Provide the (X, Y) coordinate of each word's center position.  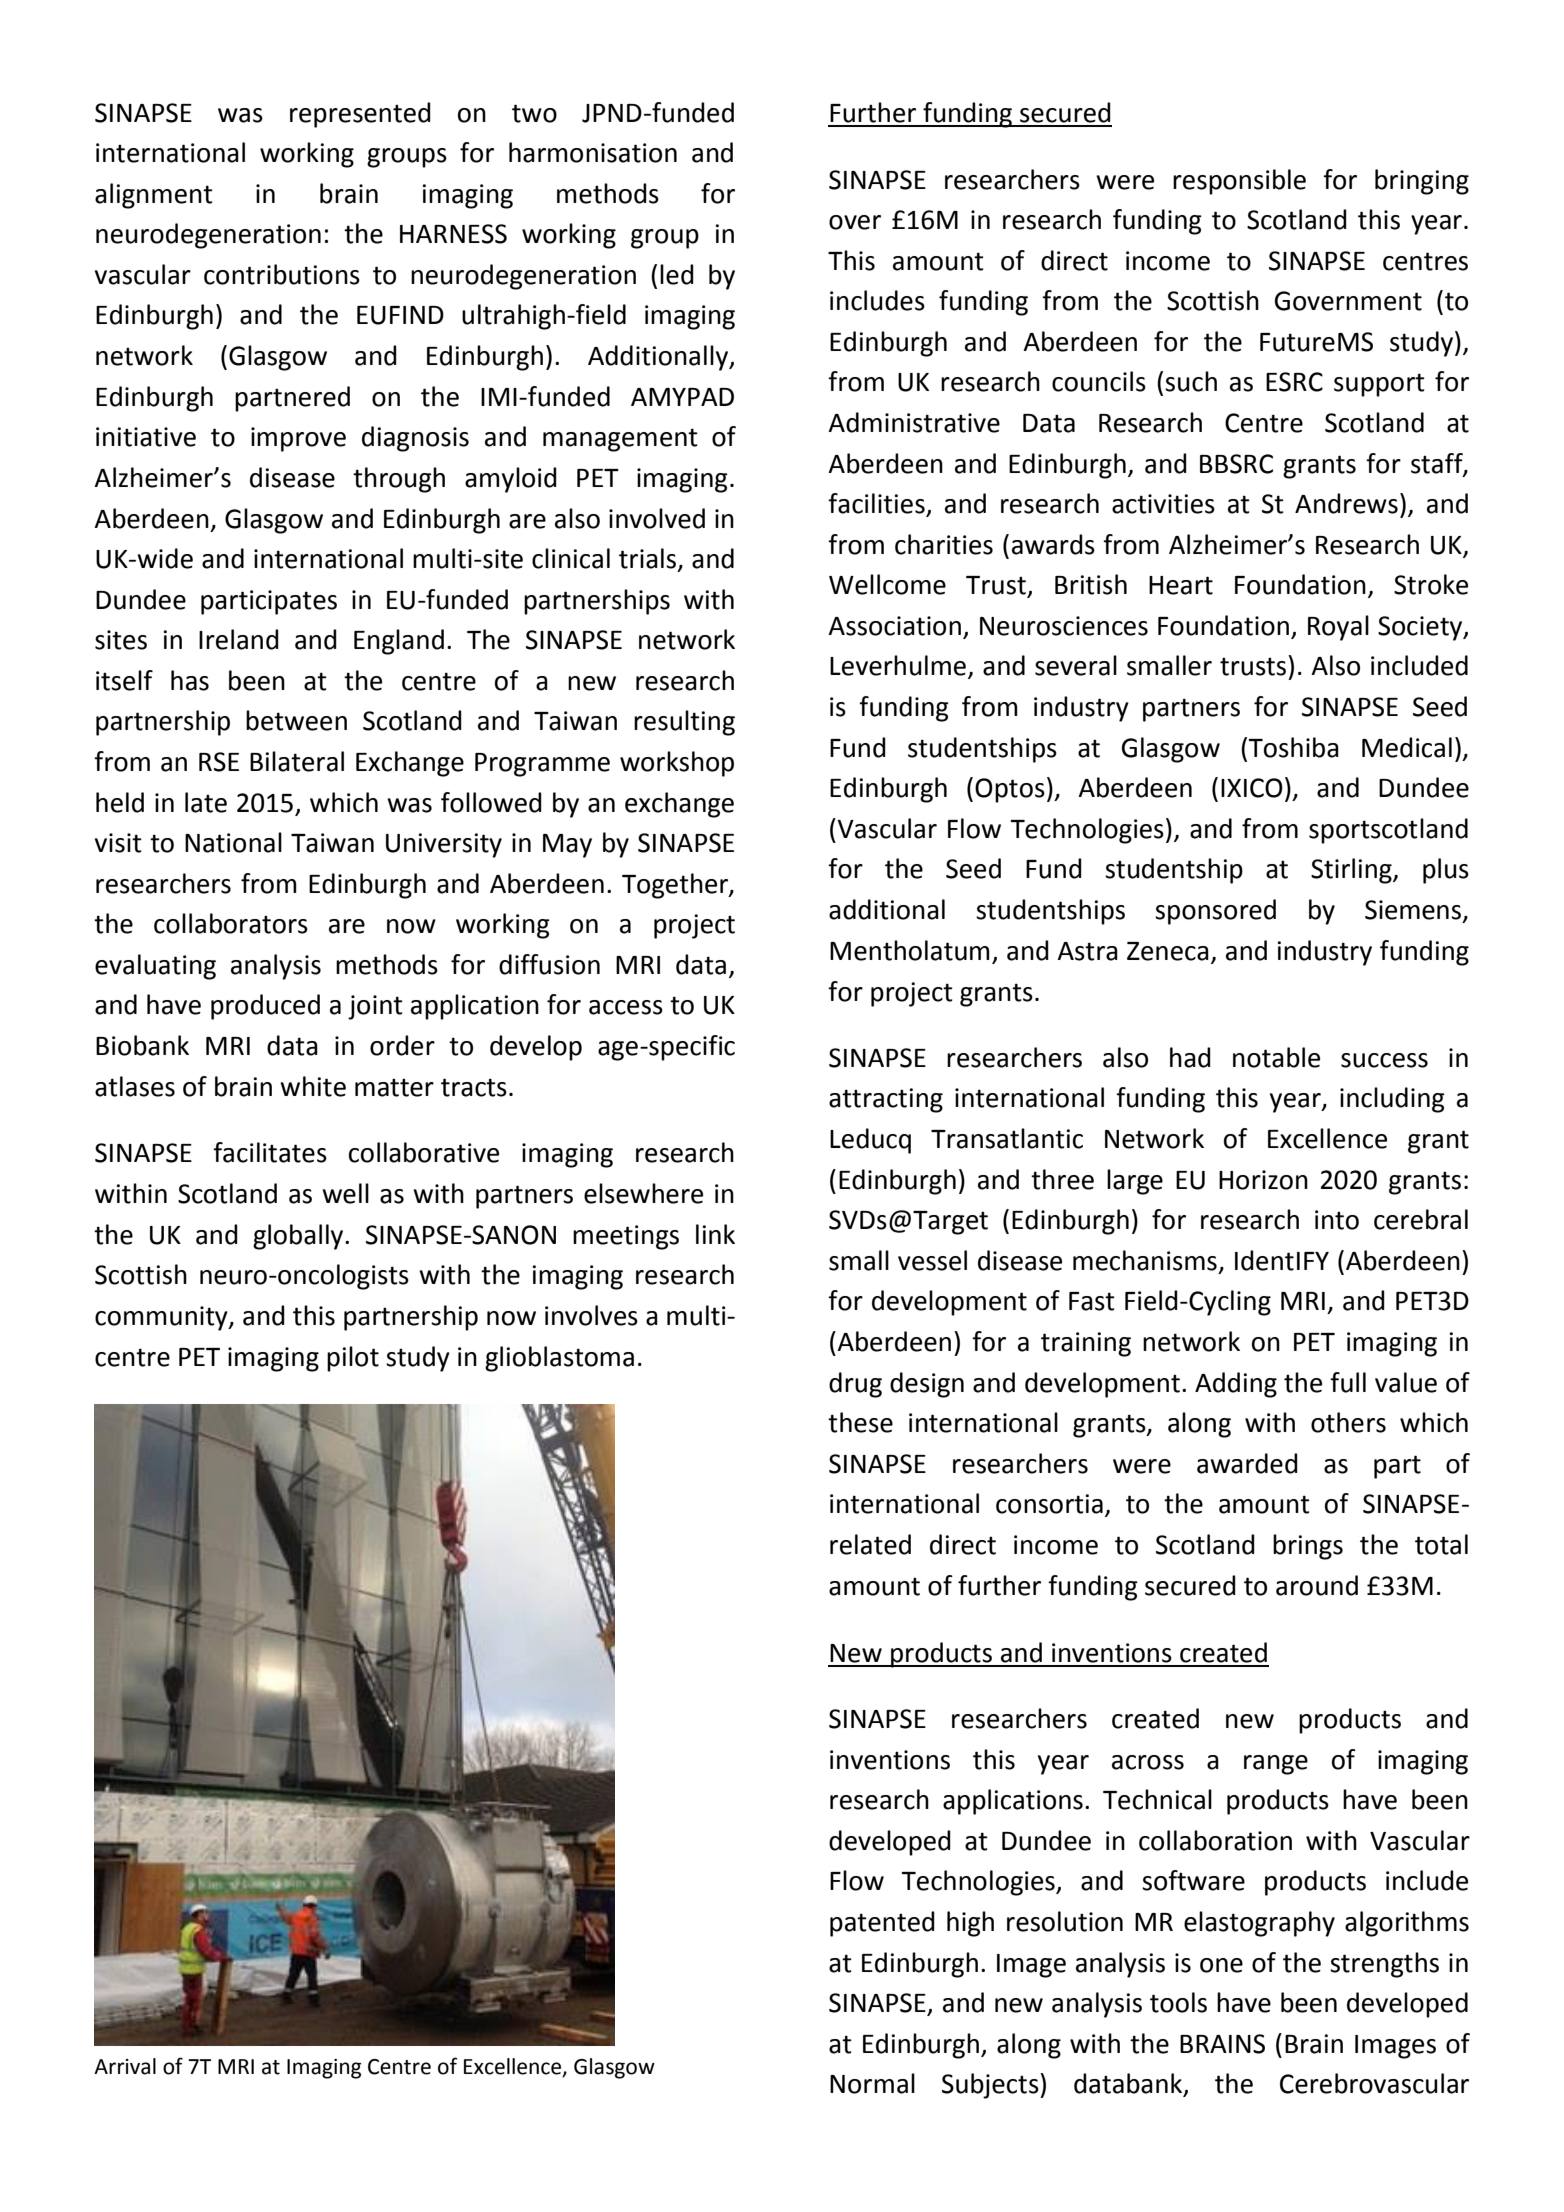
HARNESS (453, 234)
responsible (1239, 182)
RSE (219, 762)
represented (360, 115)
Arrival (125, 2066)
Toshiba (1294, 747)
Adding (1236, 1385)
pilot (353, 1359)
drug (855, 1385)
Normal (872, 2083)
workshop (677, 764)
